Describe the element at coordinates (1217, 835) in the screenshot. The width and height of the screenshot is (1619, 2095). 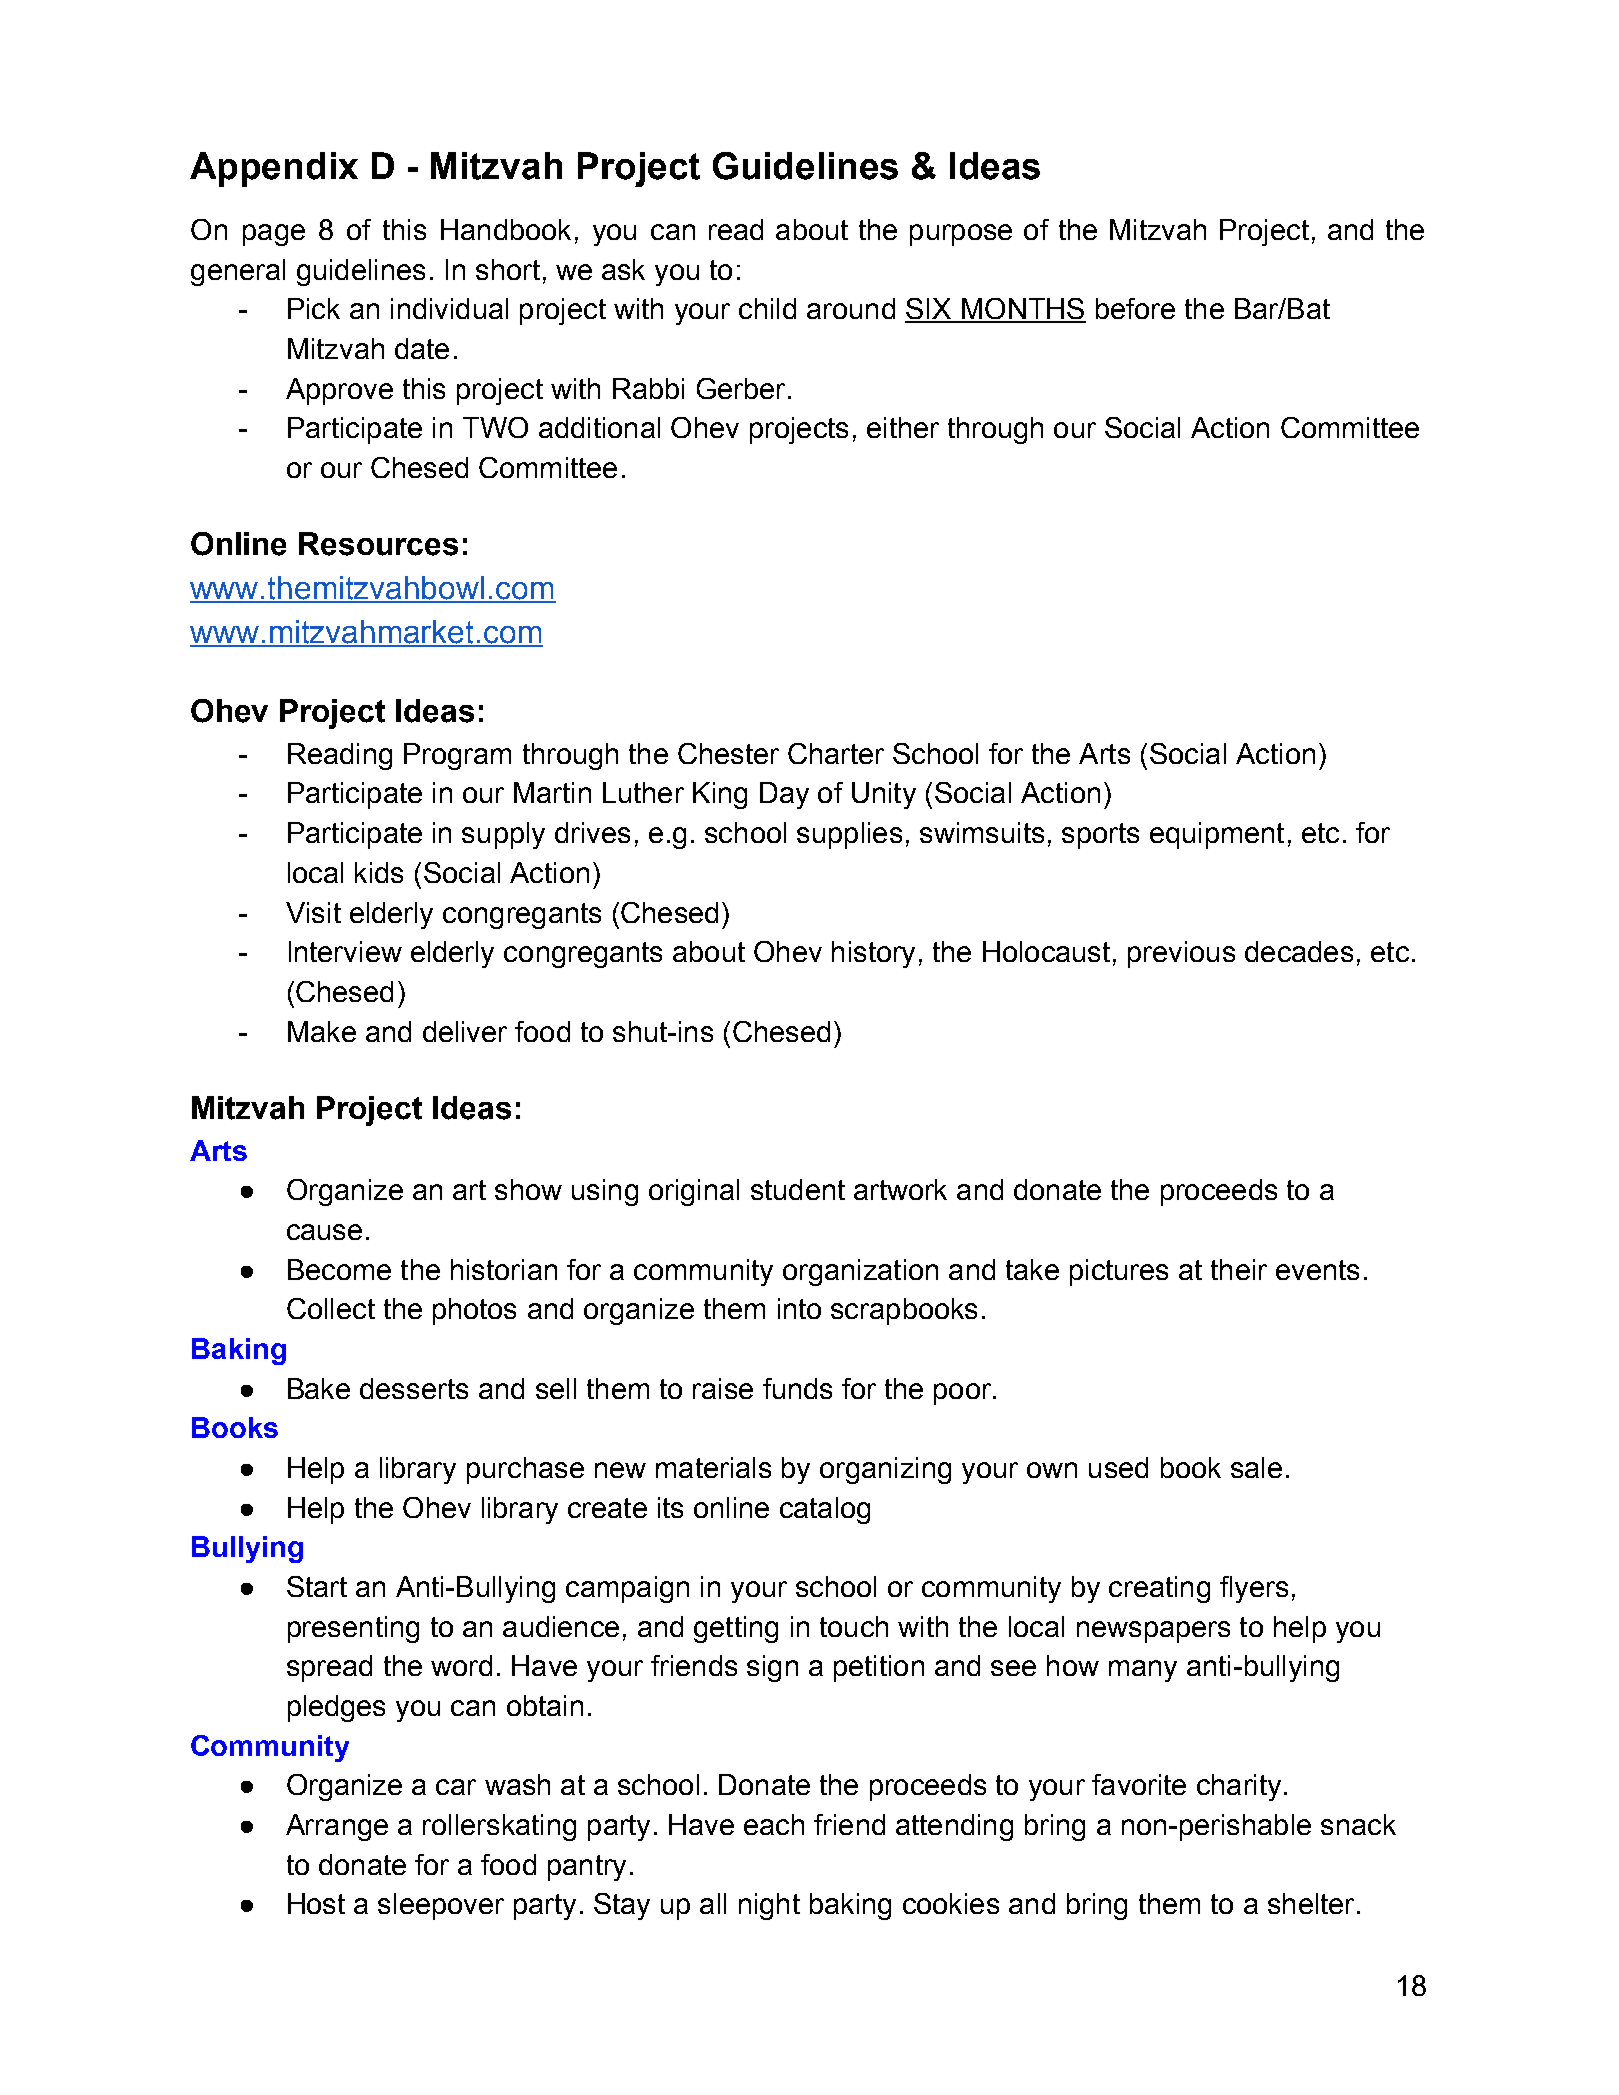
I see `equipment` at that location.
